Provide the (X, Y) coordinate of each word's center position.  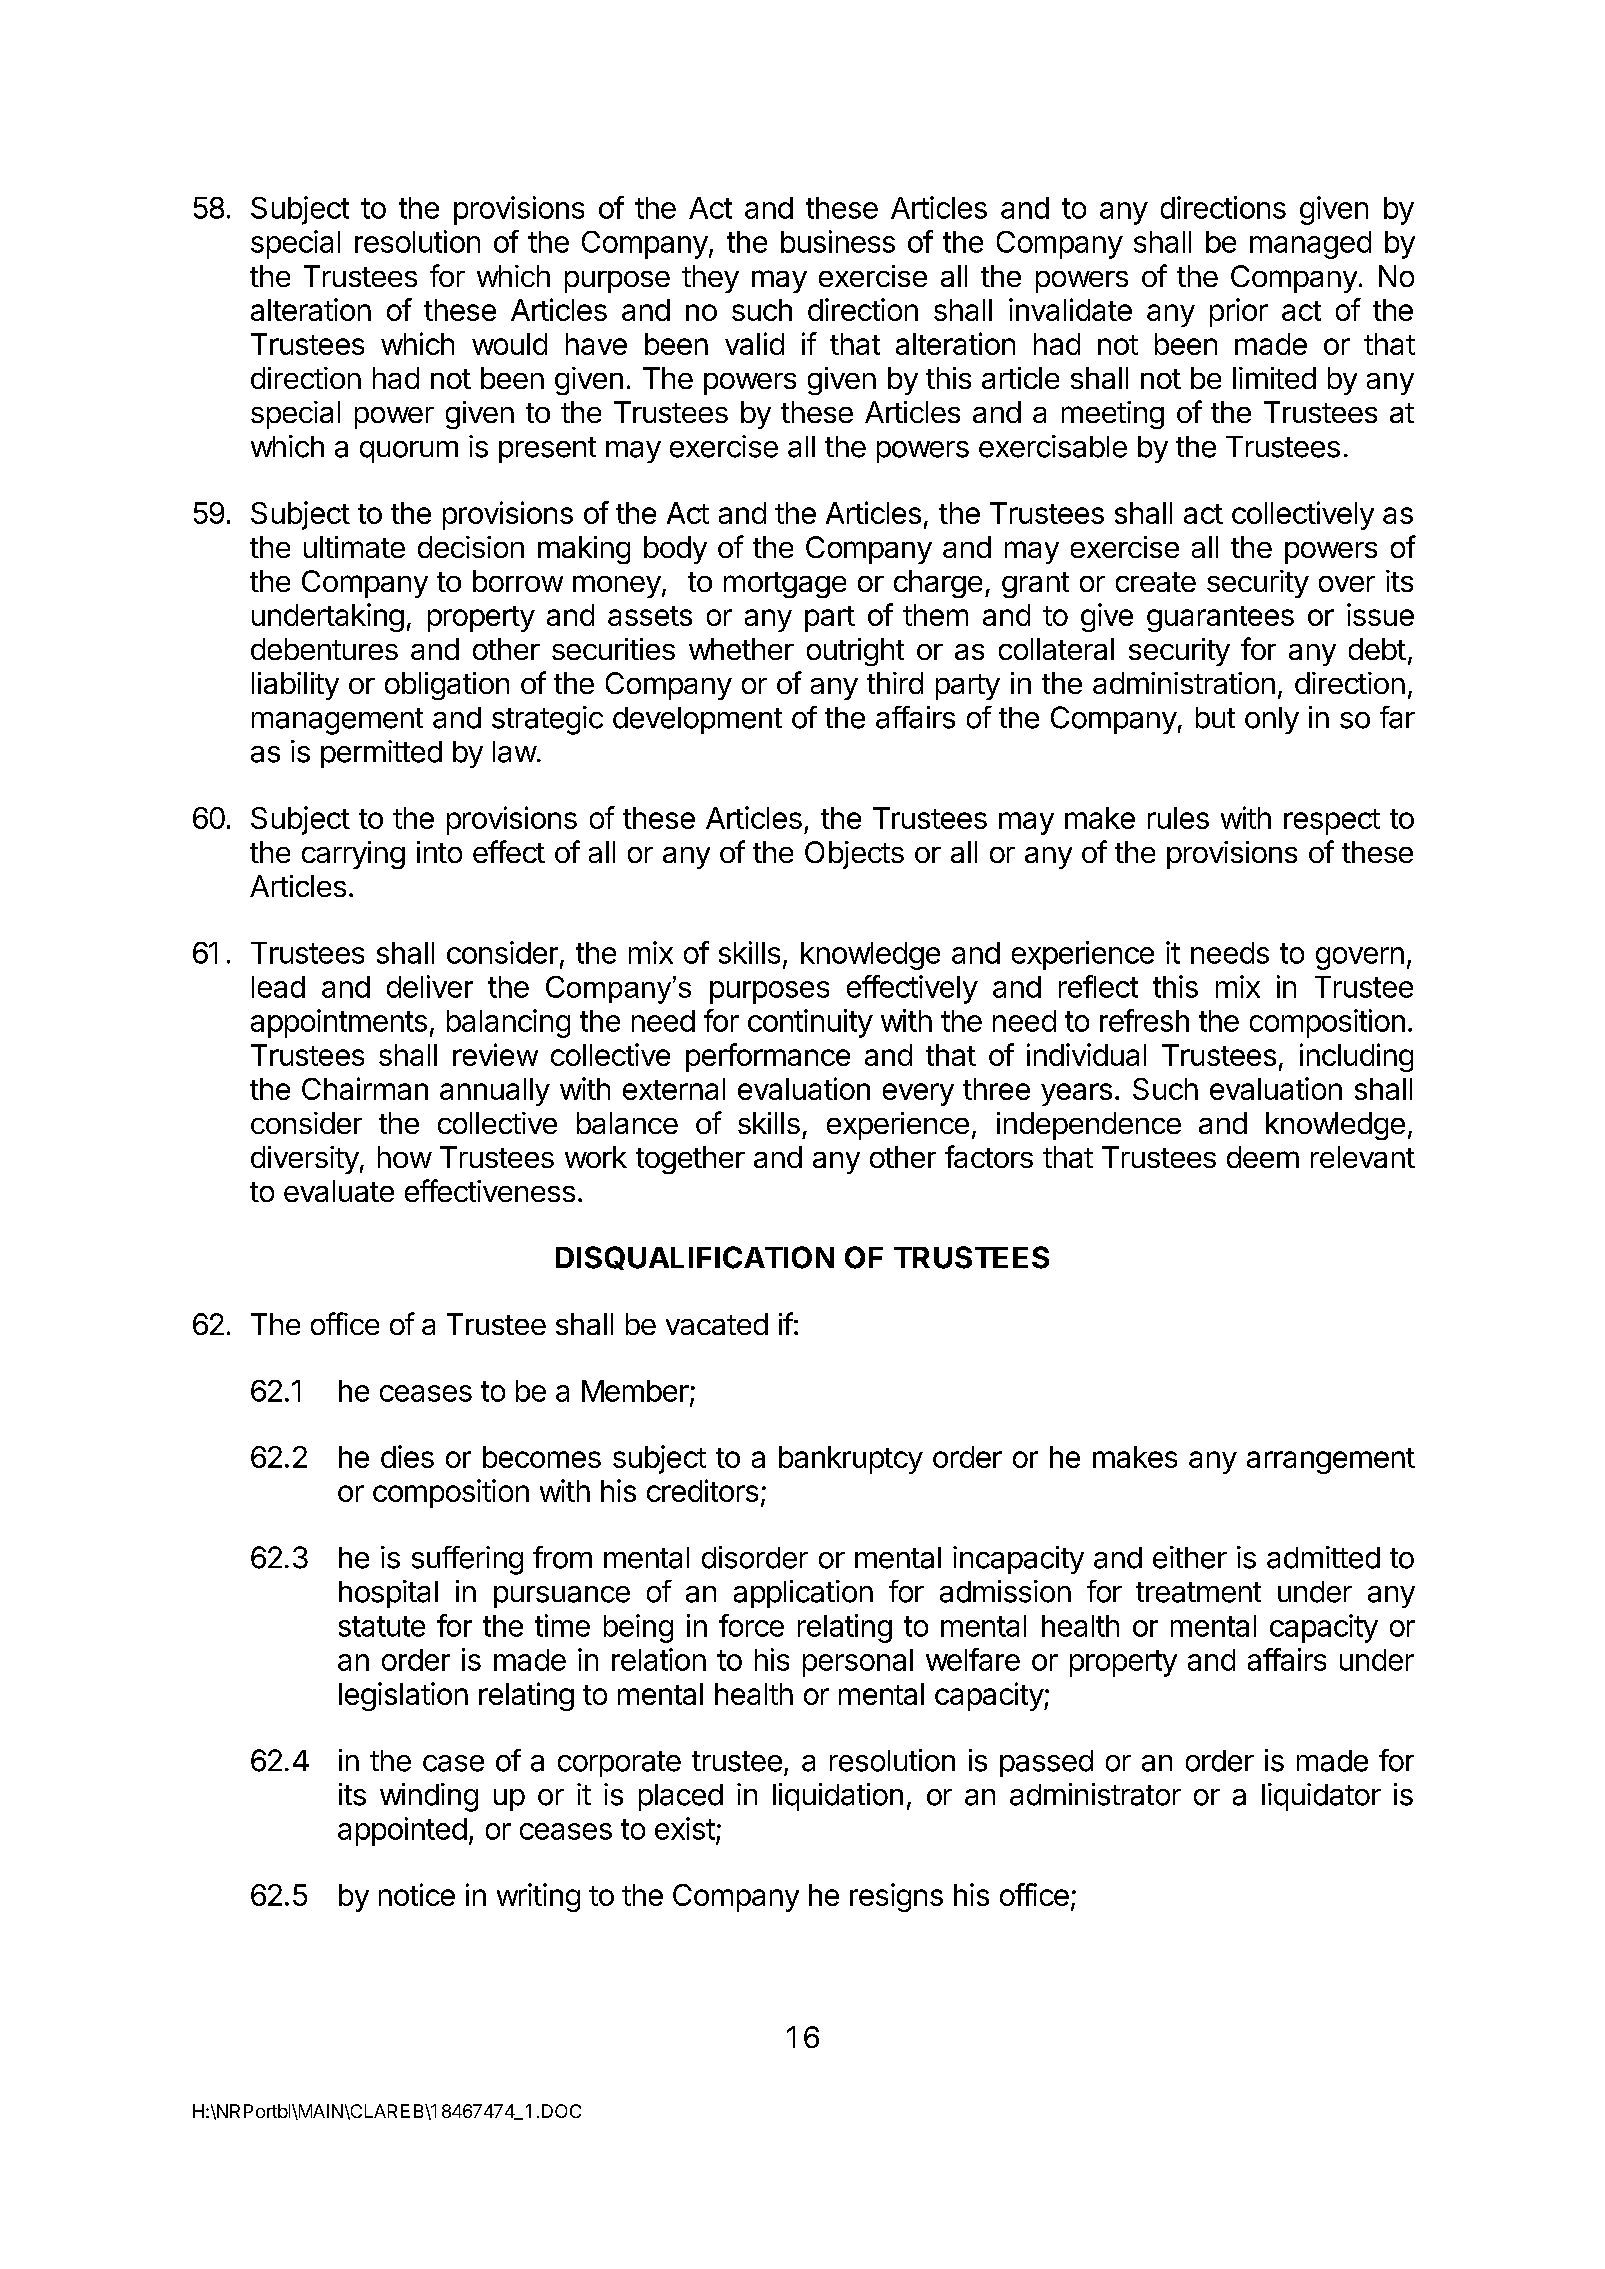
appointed (402, 1831)
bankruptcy (851, 1460)
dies (407, 1456)
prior (1239, 312)
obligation (447, 686)
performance (768, 1057)
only (1272, 720)
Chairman (365, 1088)
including (1356, 1057)
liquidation (838, 1797)
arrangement (1331, 1461)
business (838, 241)
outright (855, 652)
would (509, 344)
